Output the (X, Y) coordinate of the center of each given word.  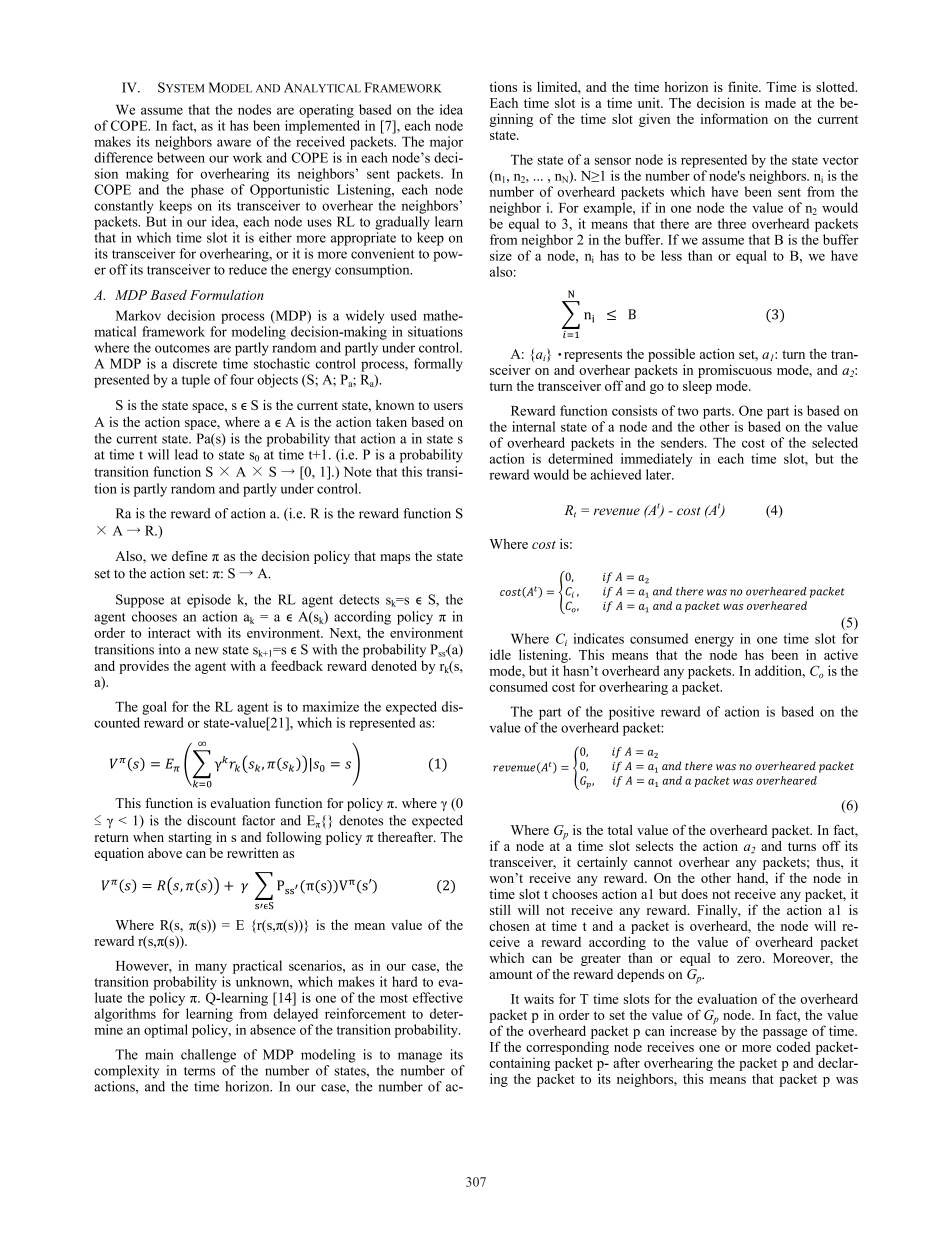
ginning (511, 120)
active (841, 654)
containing (519, 1064)
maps (395, 559)
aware (234, 143)
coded (793, 1046)
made (780, 103)
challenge (208, 1056)
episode (209, 601)
